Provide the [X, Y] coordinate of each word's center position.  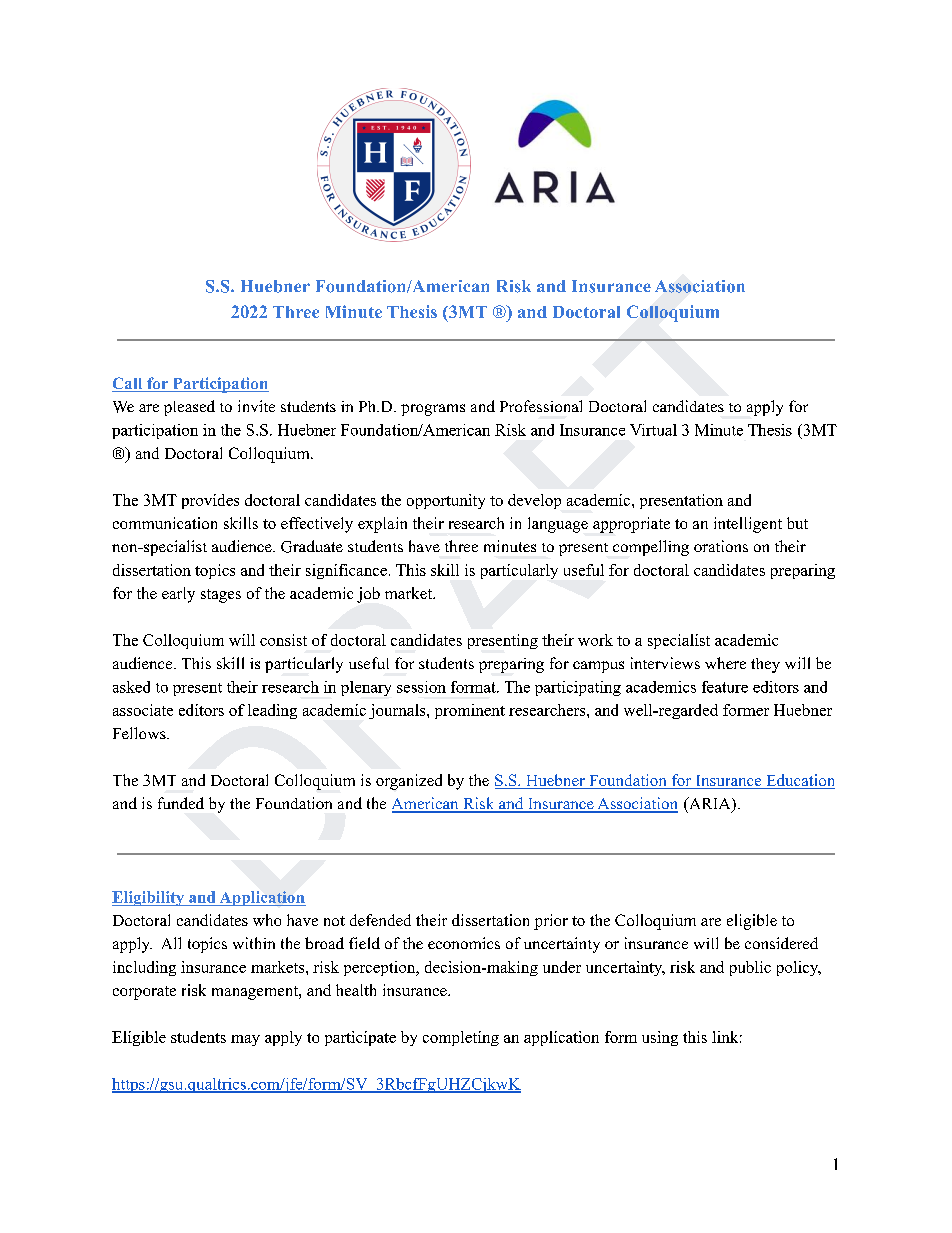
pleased [189, 408]
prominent [470, 711]
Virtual [653, 430]
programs [433, 410]
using [660, 1038]
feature [725, 687]
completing [461, 1038]
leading [272, 711]
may [245, 1040]
